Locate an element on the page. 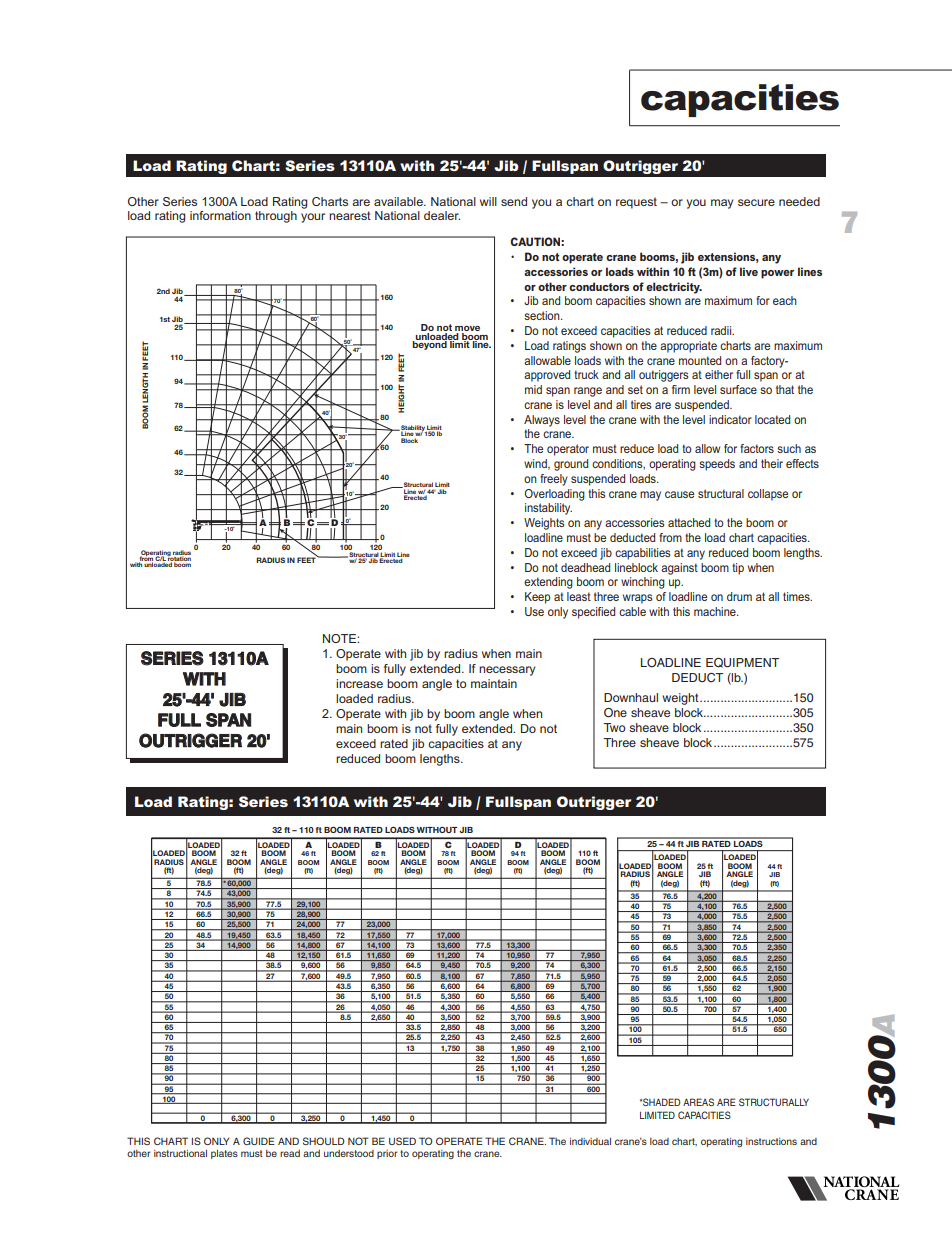 Image resolution: width=952 pixels, height=1233 pixels. will is located at coordinates (488, 201).
